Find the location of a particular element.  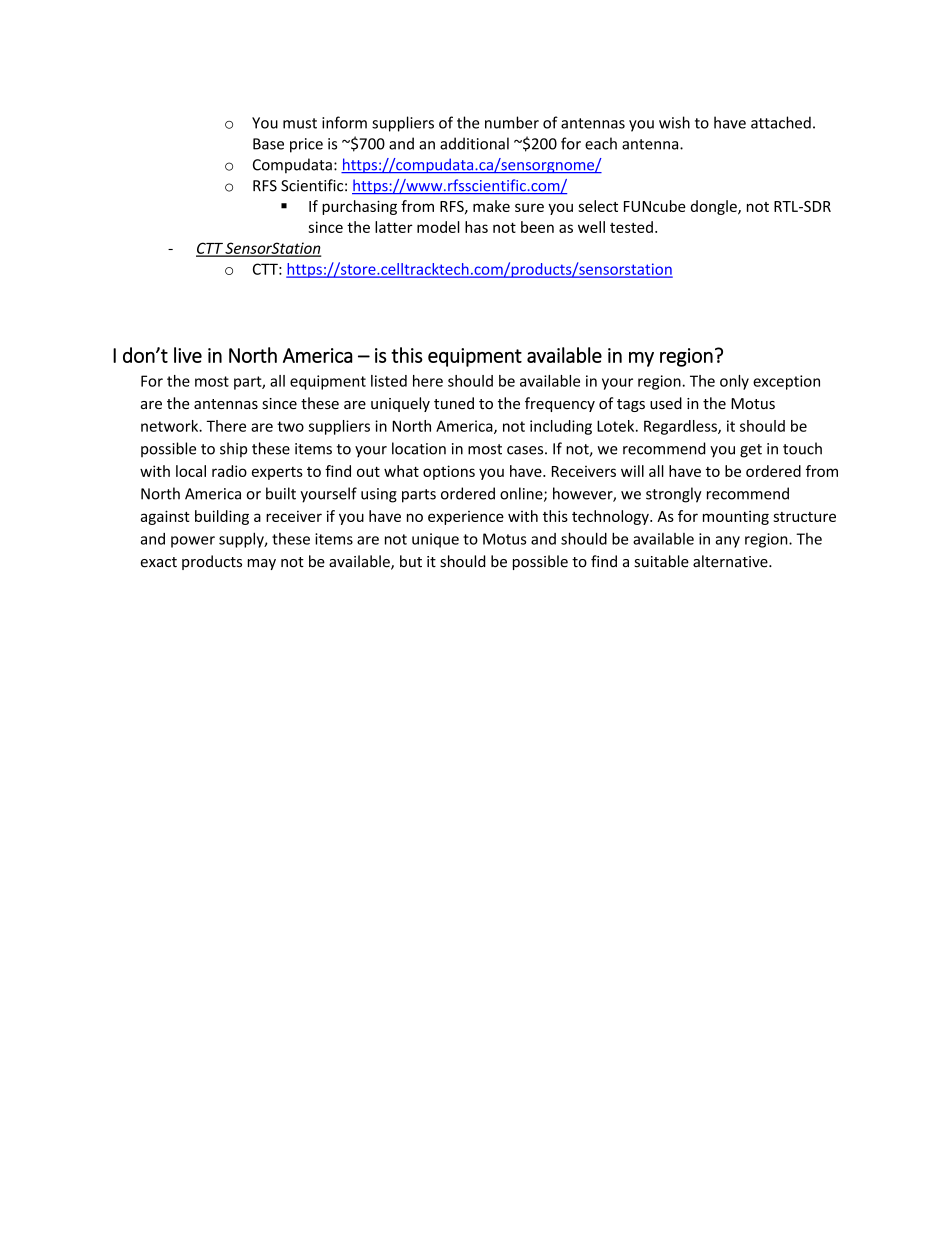

tuned is located at coordinates (454, 403).
